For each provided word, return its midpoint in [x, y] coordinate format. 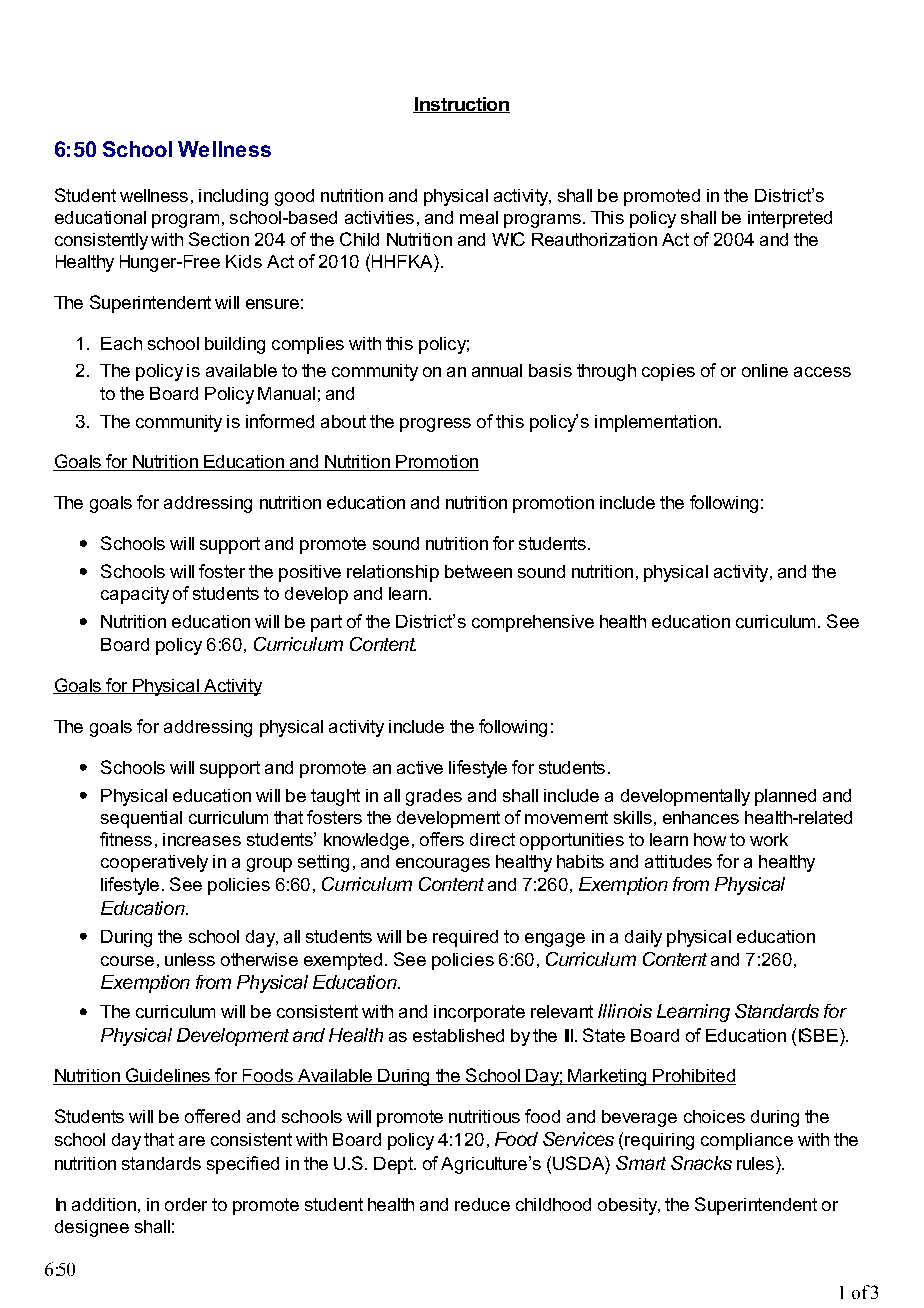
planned [785, 797]
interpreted [790, 219]
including [233, 197]
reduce [482, 1204]
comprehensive [533, 623]
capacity [135, 595]
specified [243, 1165]
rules [755, 1163]
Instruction [461, 105]
